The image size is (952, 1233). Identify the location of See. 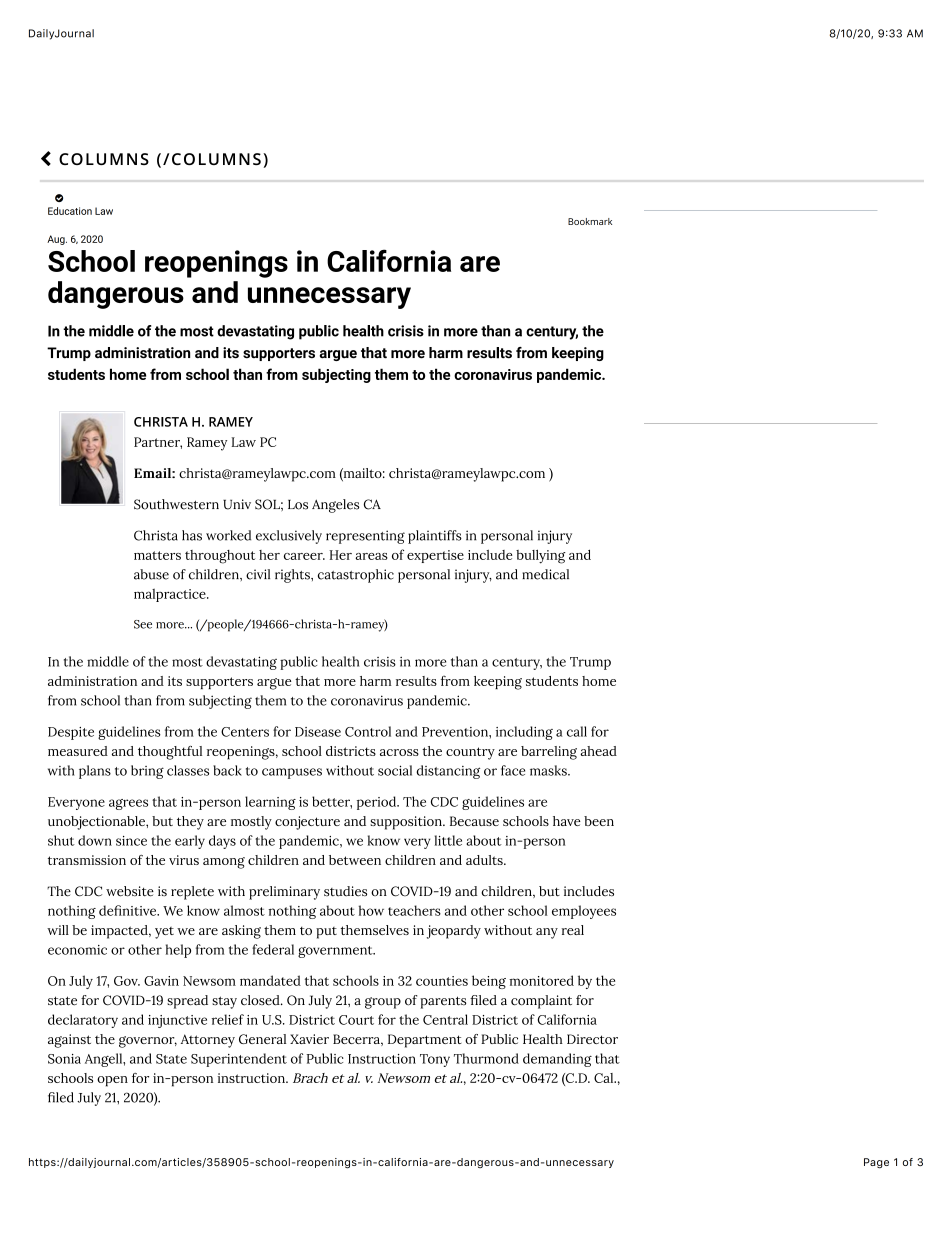
(143, 624).
